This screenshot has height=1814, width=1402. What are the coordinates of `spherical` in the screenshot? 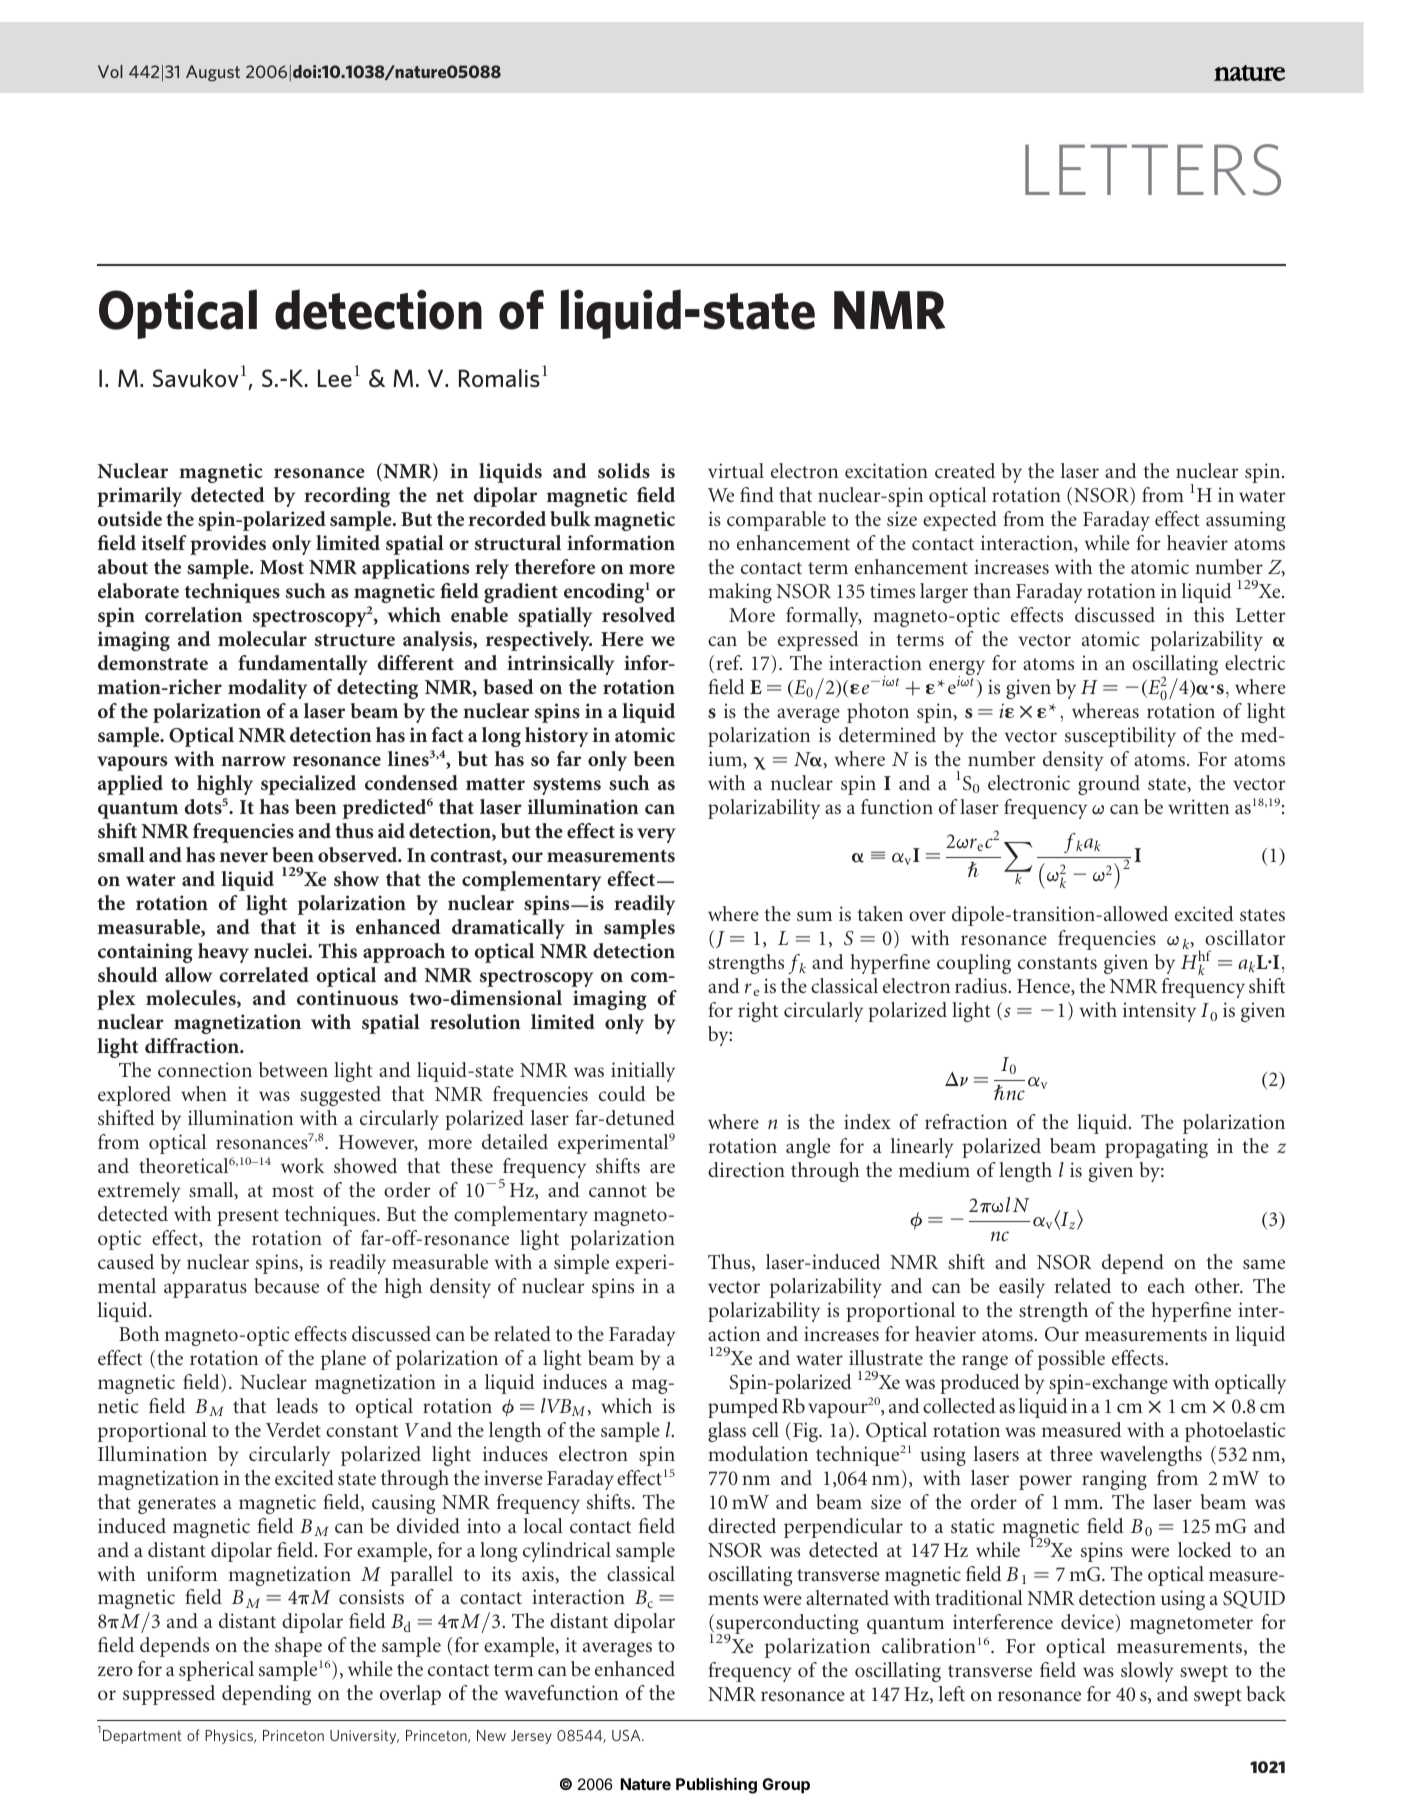 It's located at (216, 1671).
